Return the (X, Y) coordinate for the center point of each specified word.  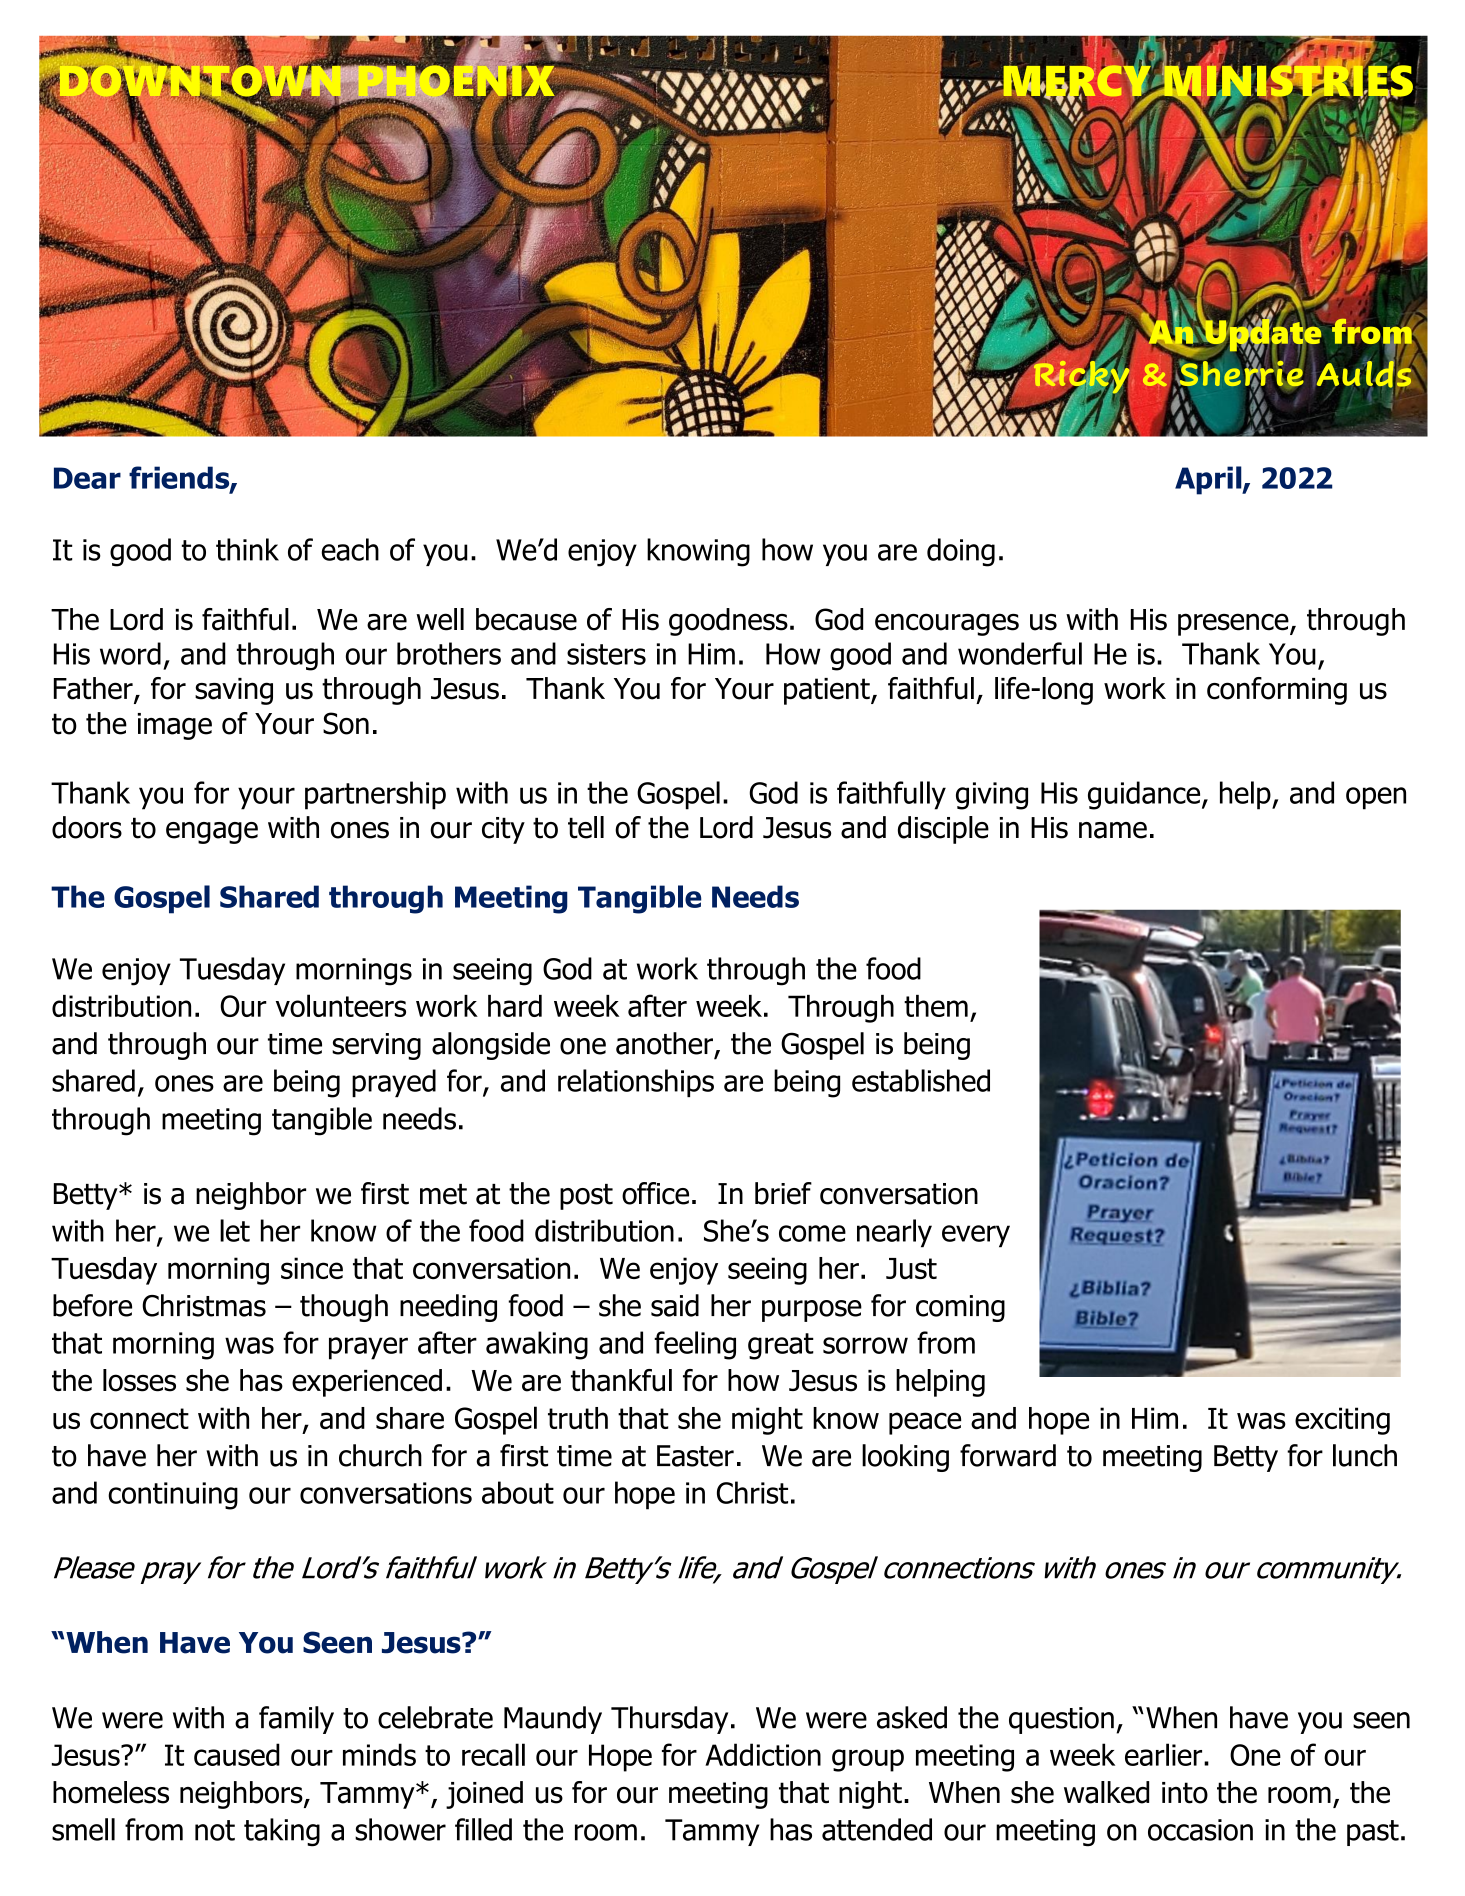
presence (1234, 624)
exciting (1342, 1421)
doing (961, 552)
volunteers (341, 1005)
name (1113, 830)
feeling (695, 1345)
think (247, 549)
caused (237, 1754)
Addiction (763, 1754)
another (664, 1043)
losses (139, 1380)
